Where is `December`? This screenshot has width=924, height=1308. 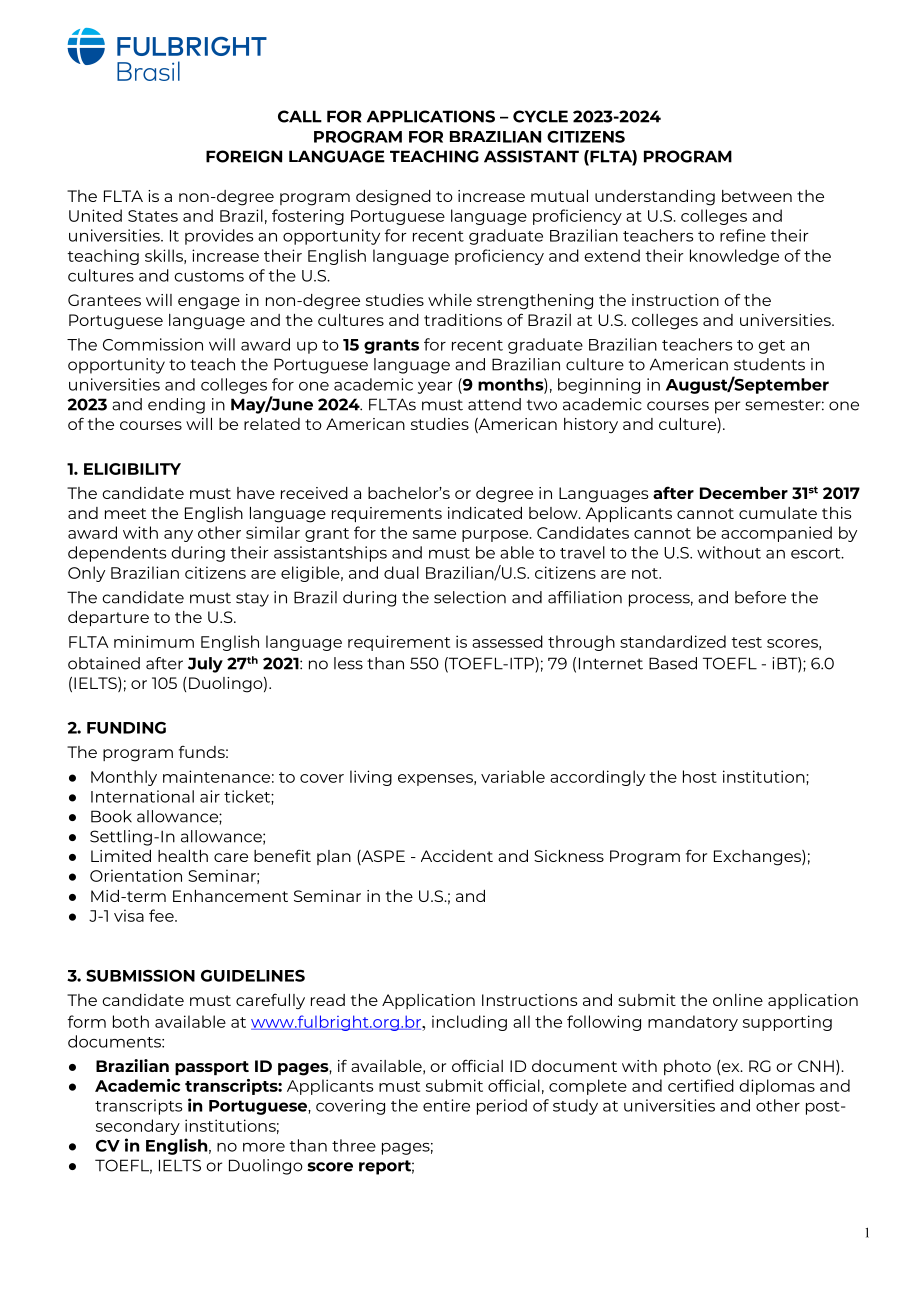
December is located at coordinates (744, 493).
